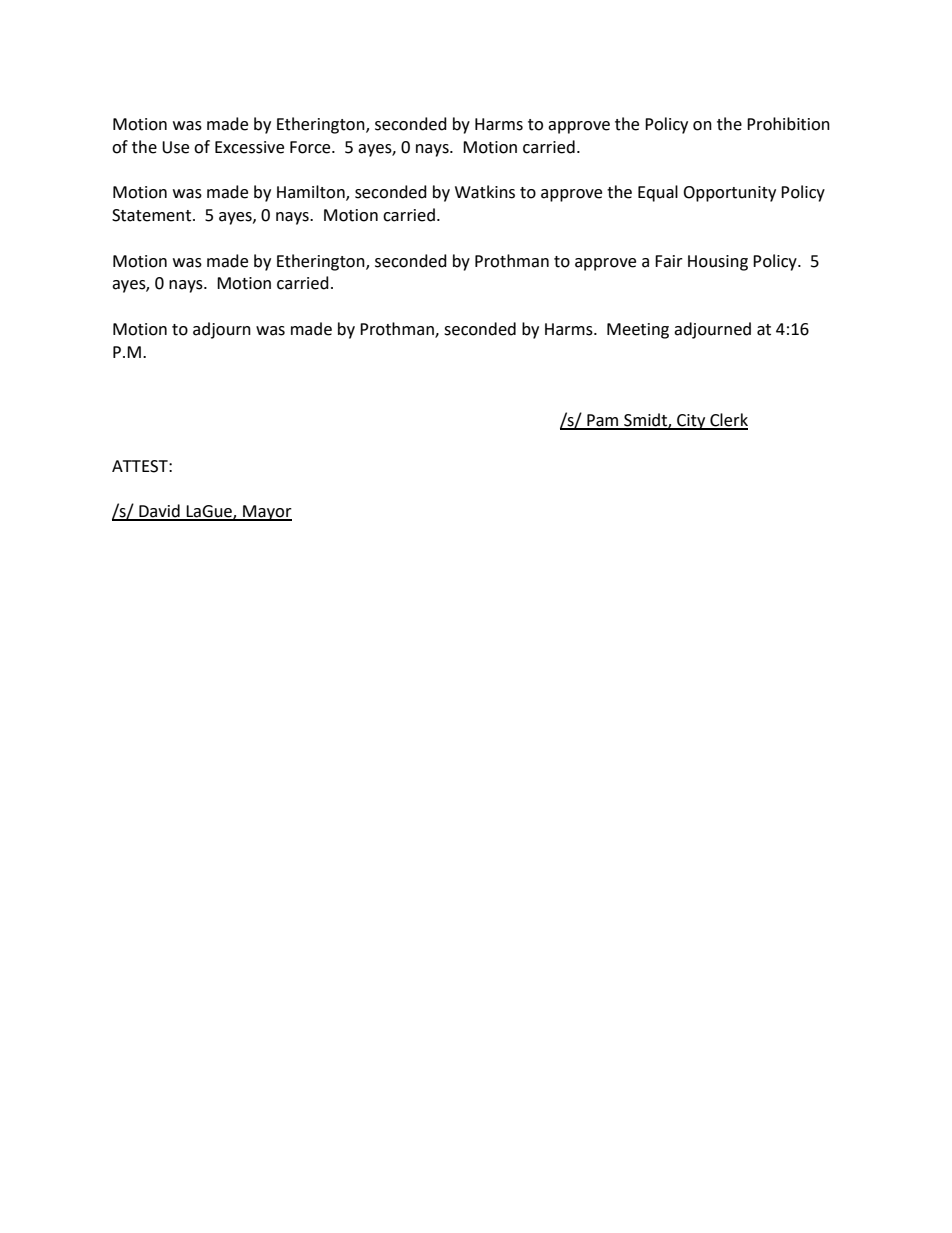 The height and width of the screenshot is (1233, 952). I want to click on Excessive, so click(249, 147).
